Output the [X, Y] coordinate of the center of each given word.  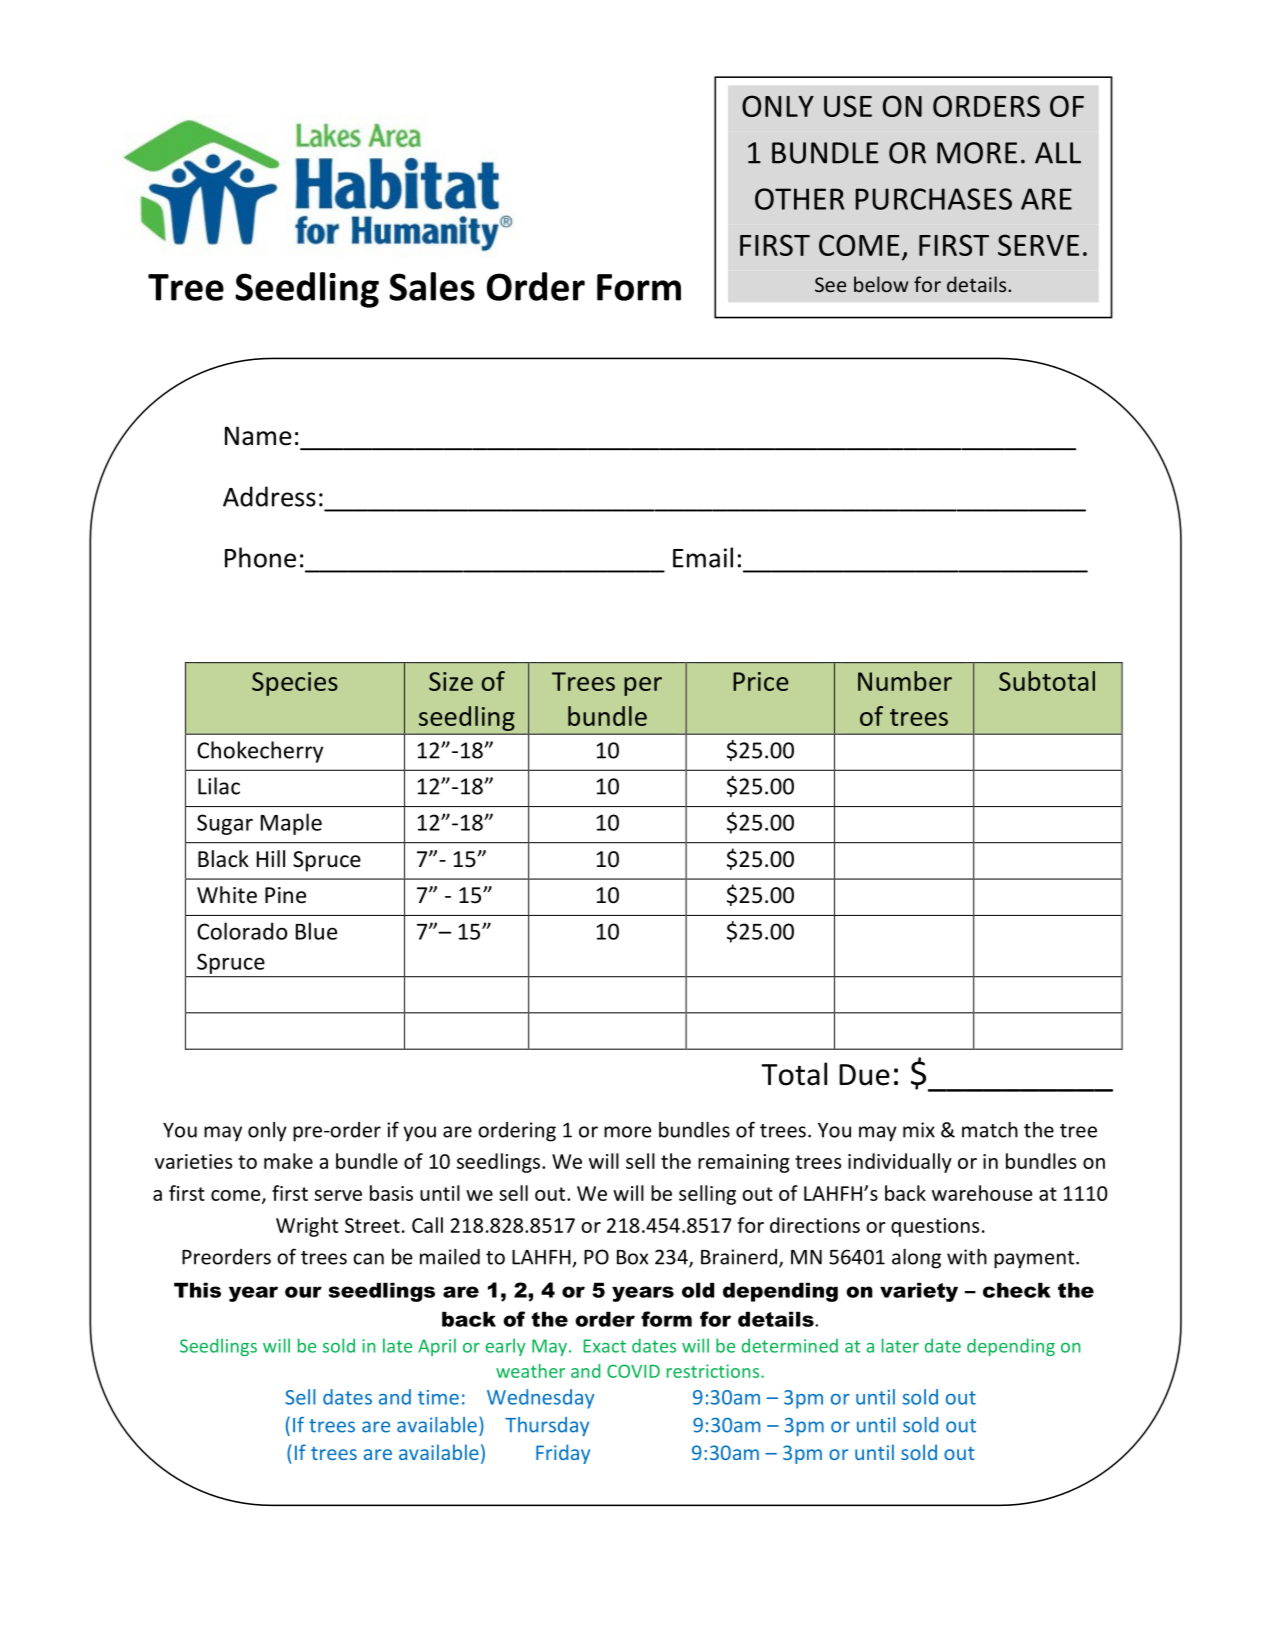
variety [919, 1292]
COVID [633, 1371]
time [438, 1397]
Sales [432, 286]
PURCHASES [933, 199]
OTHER [800, 199]
